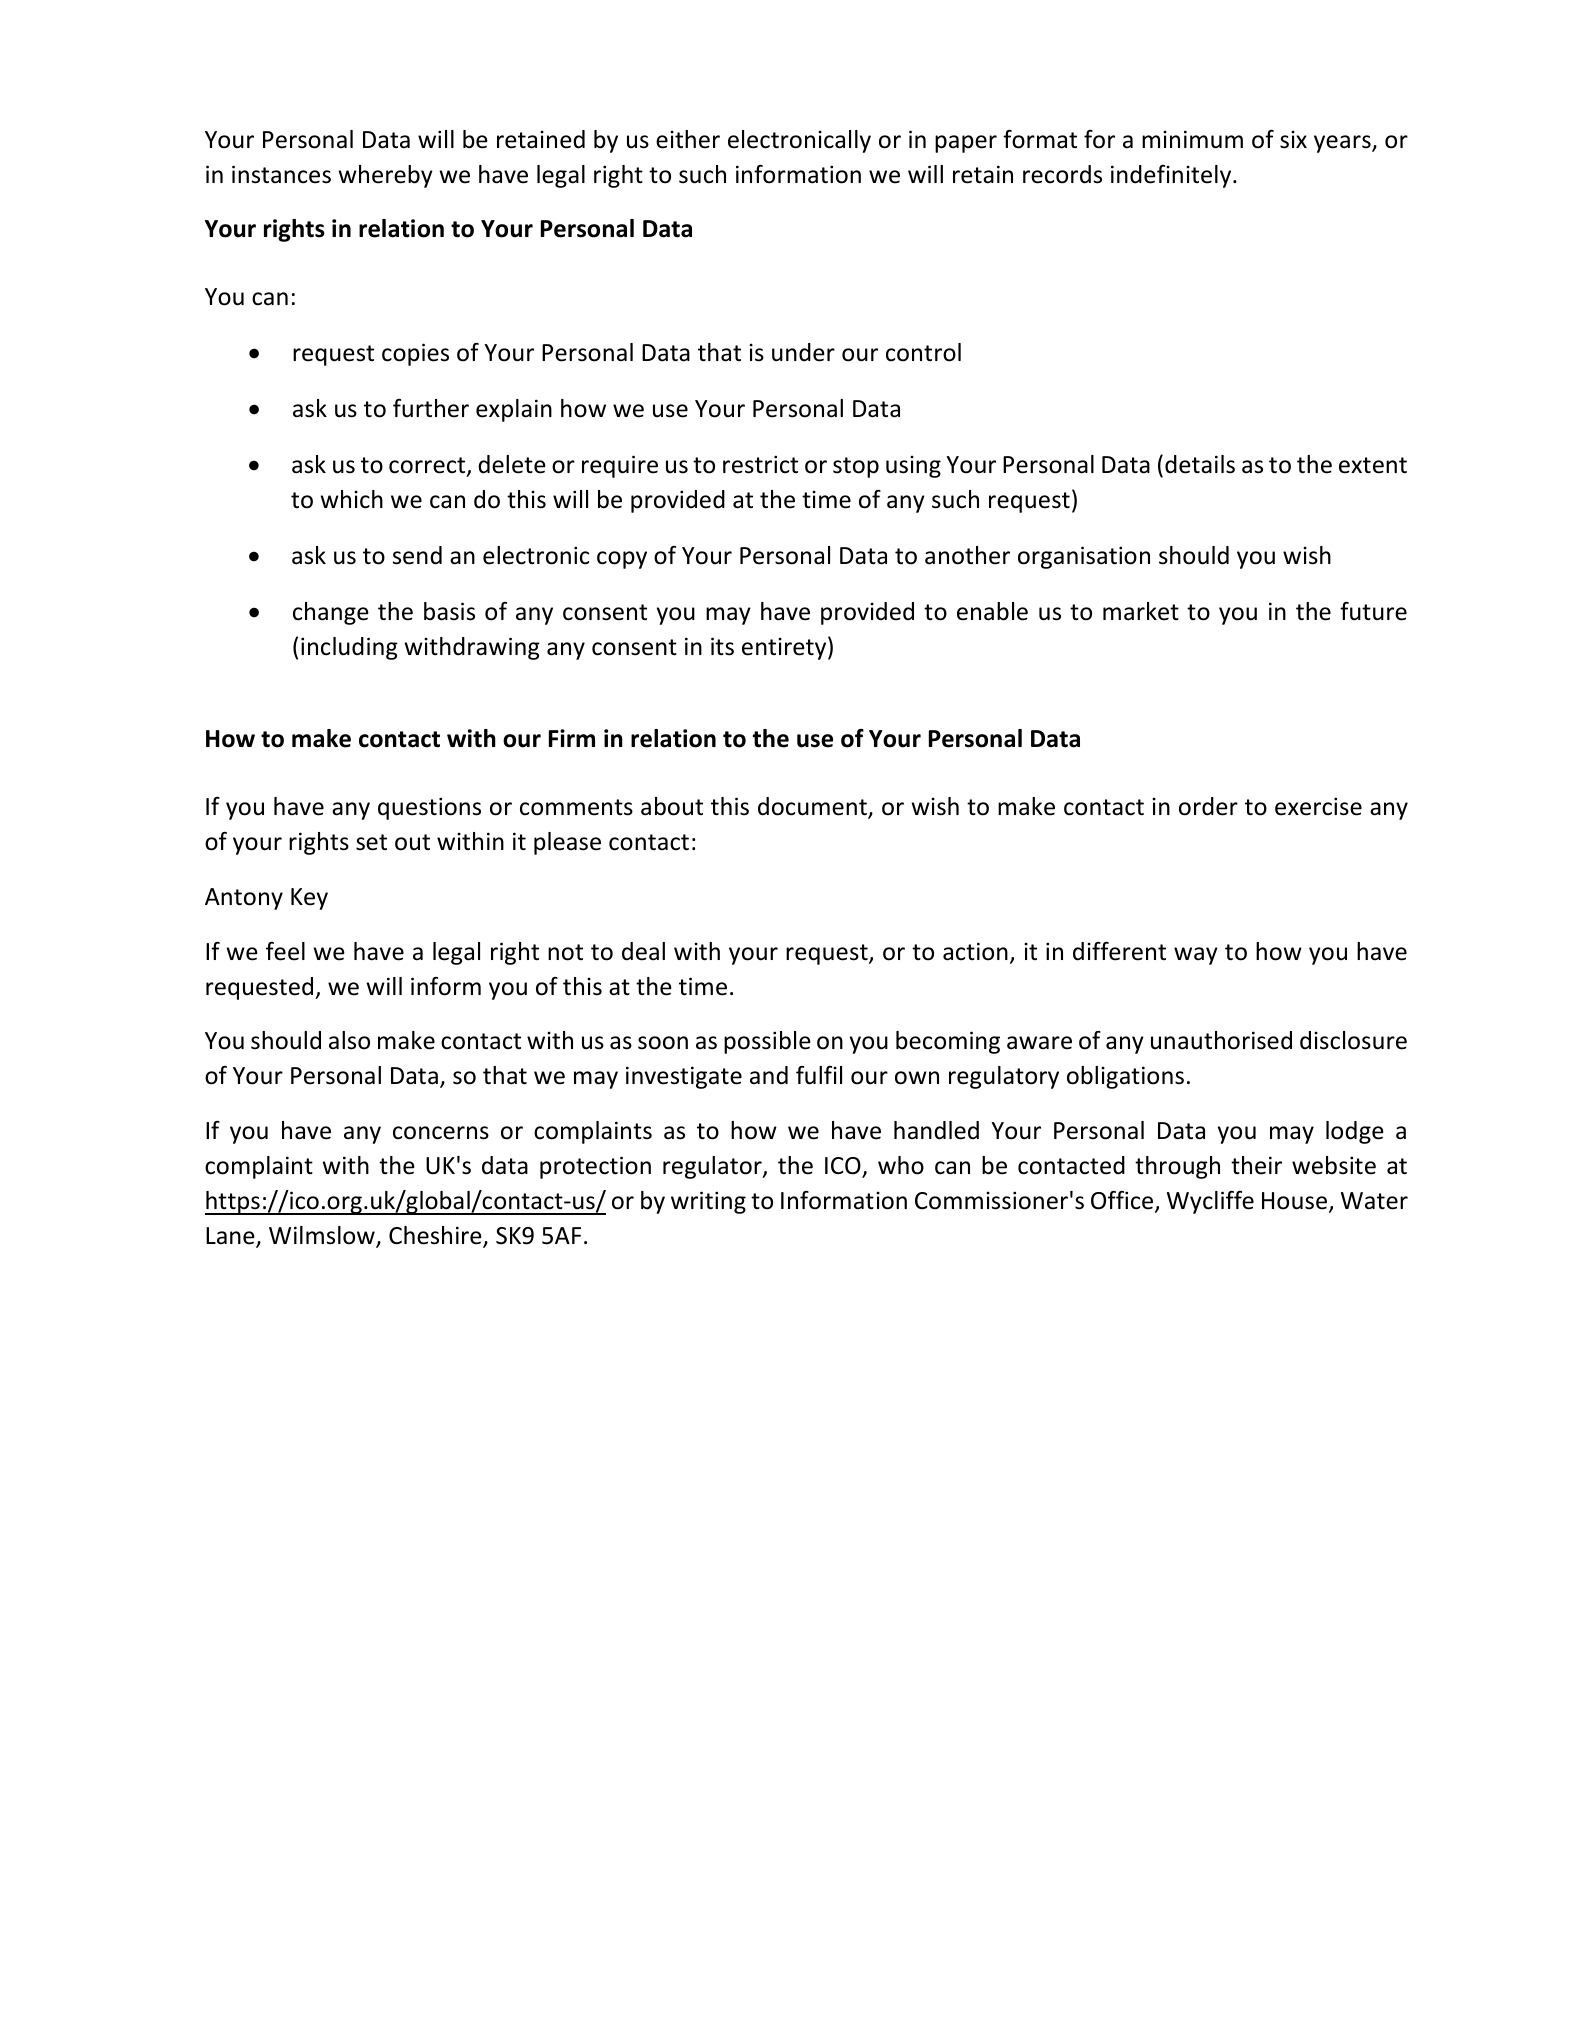 Image resolution: width=1578 pixels, height=2042 pixels. Describe the element at coordinates (1172, 176) in the screenshot. I see `indefinitely` at that location.
